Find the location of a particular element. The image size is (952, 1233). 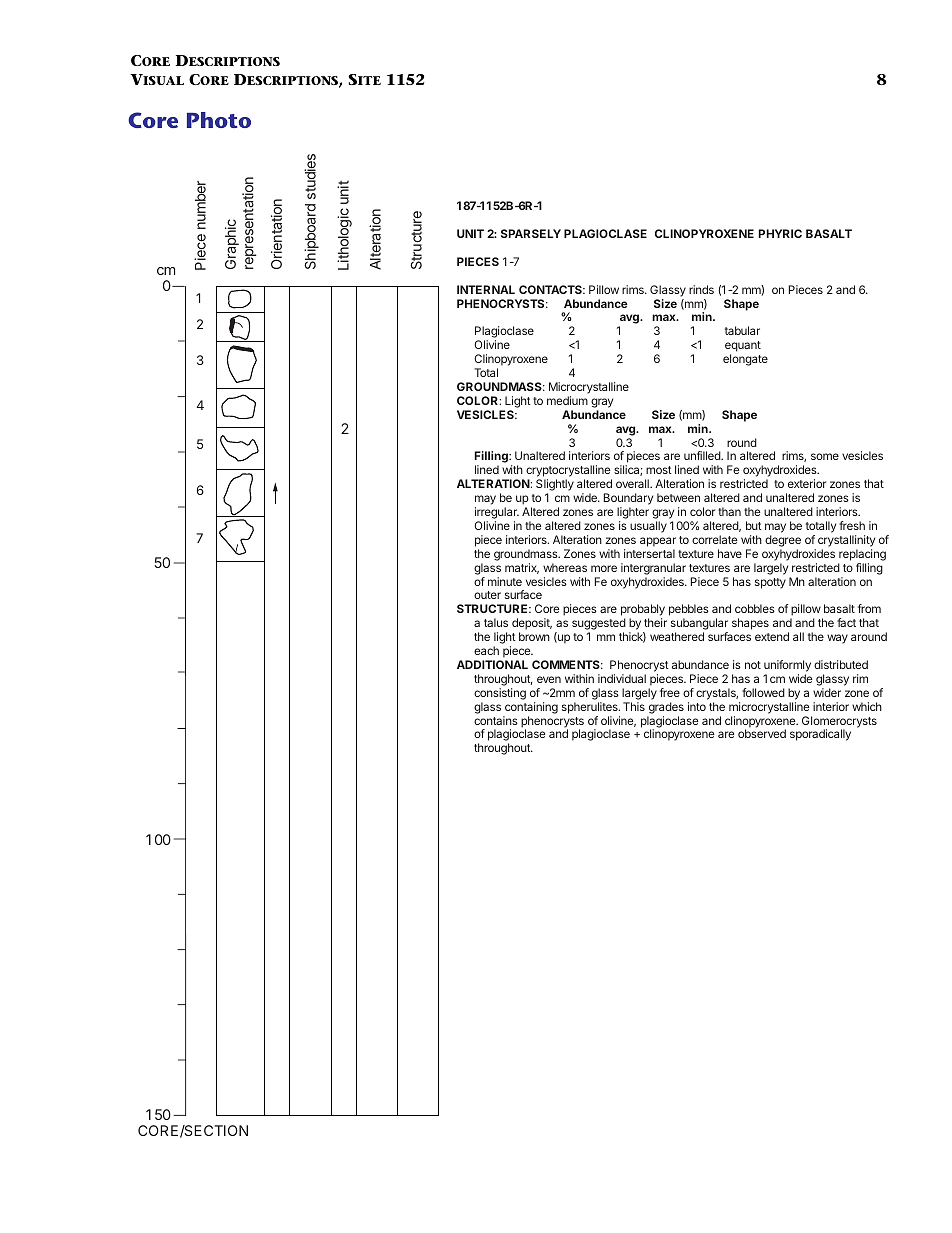

INTERNAL is located at coordinates (486, 289).
